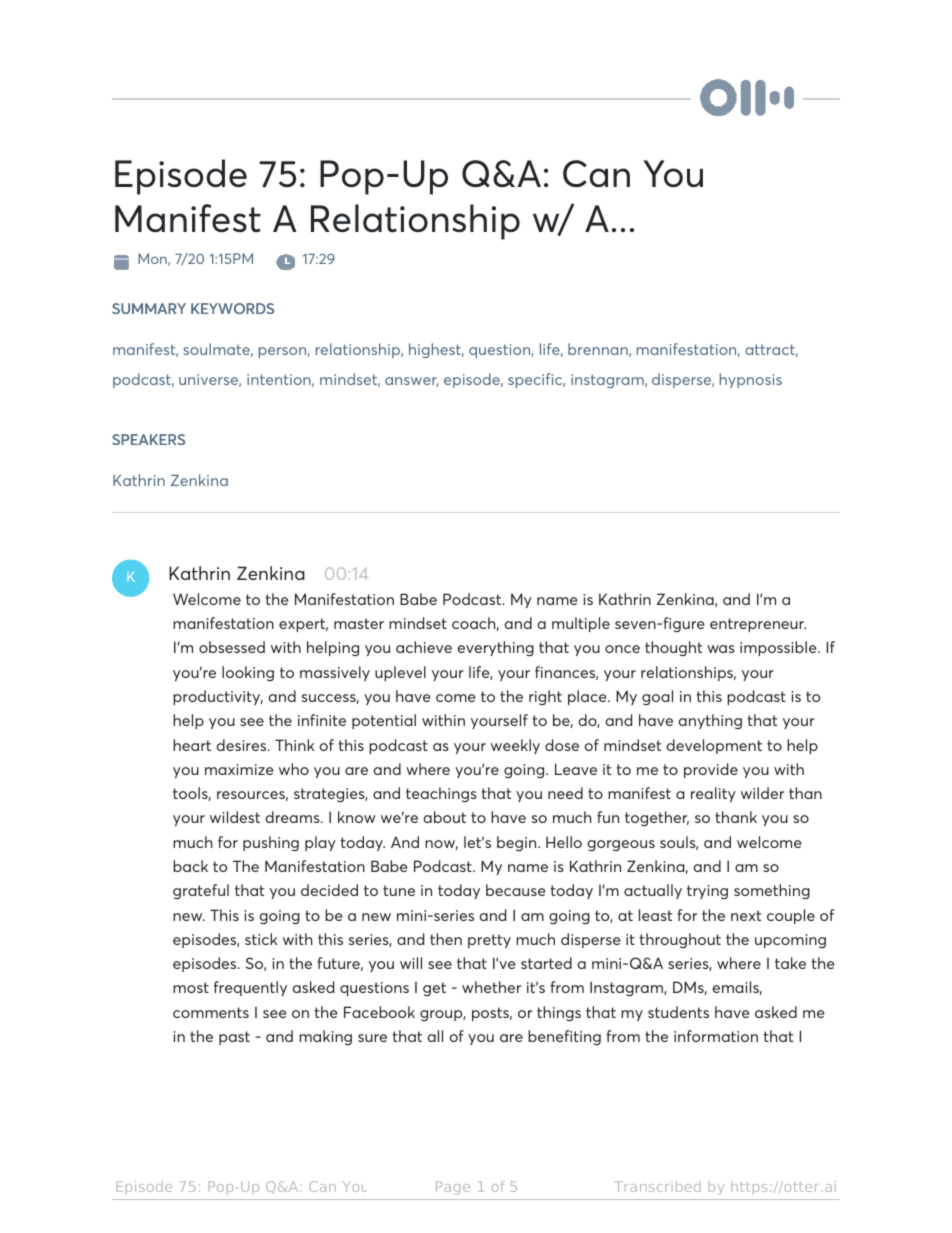 The width and height of the screenshot is (952, 1233). Describe the element at coordinates (680, 940) in the screenshot. I see `throughout` at that location.
